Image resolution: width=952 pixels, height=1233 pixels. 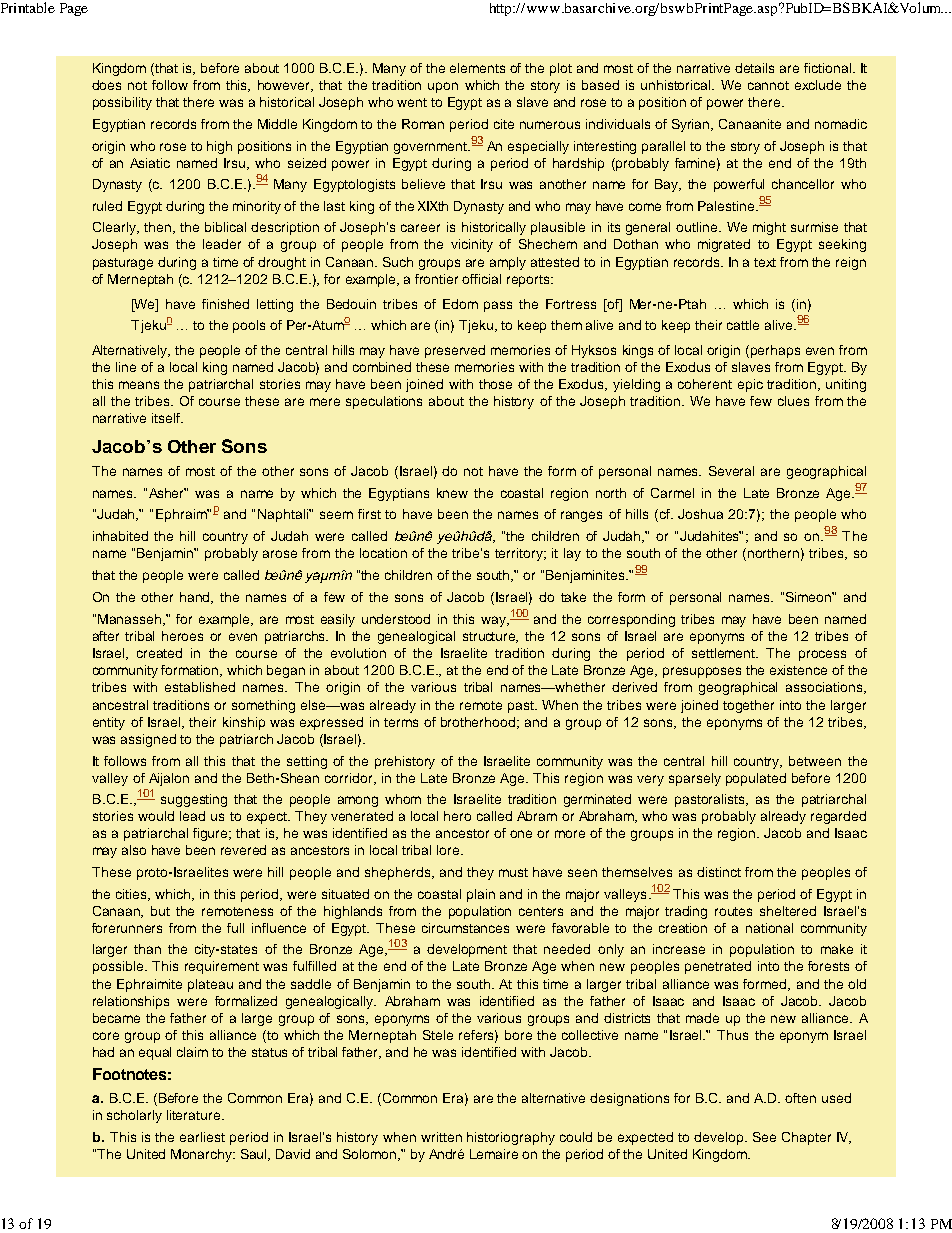 I want to click on between, so click(x=815, y=761).
